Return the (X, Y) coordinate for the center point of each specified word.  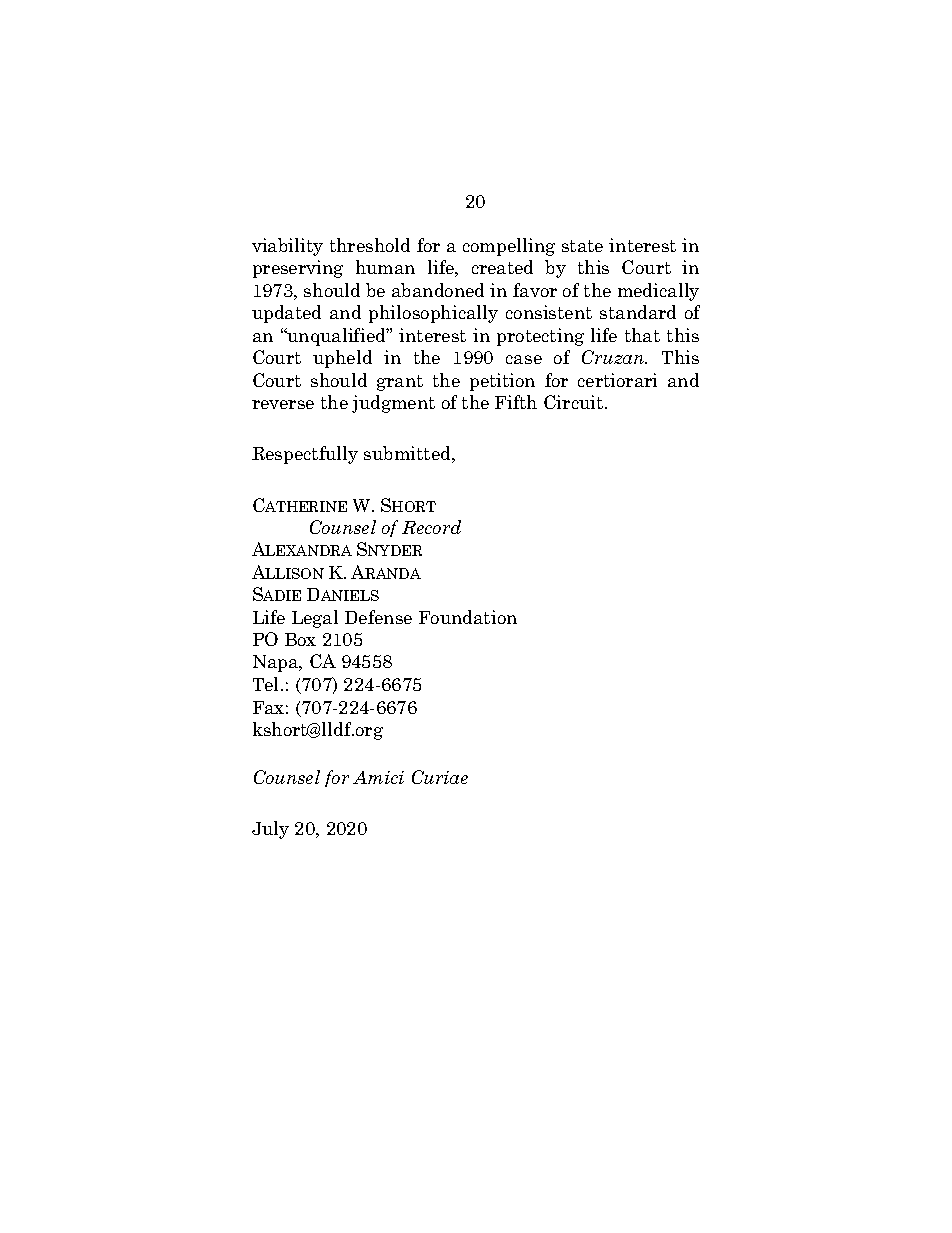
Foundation (468, 617)
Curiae (440, 777)
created (502, 267)
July (270, 830)
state (582, 246)
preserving (298, 269)
